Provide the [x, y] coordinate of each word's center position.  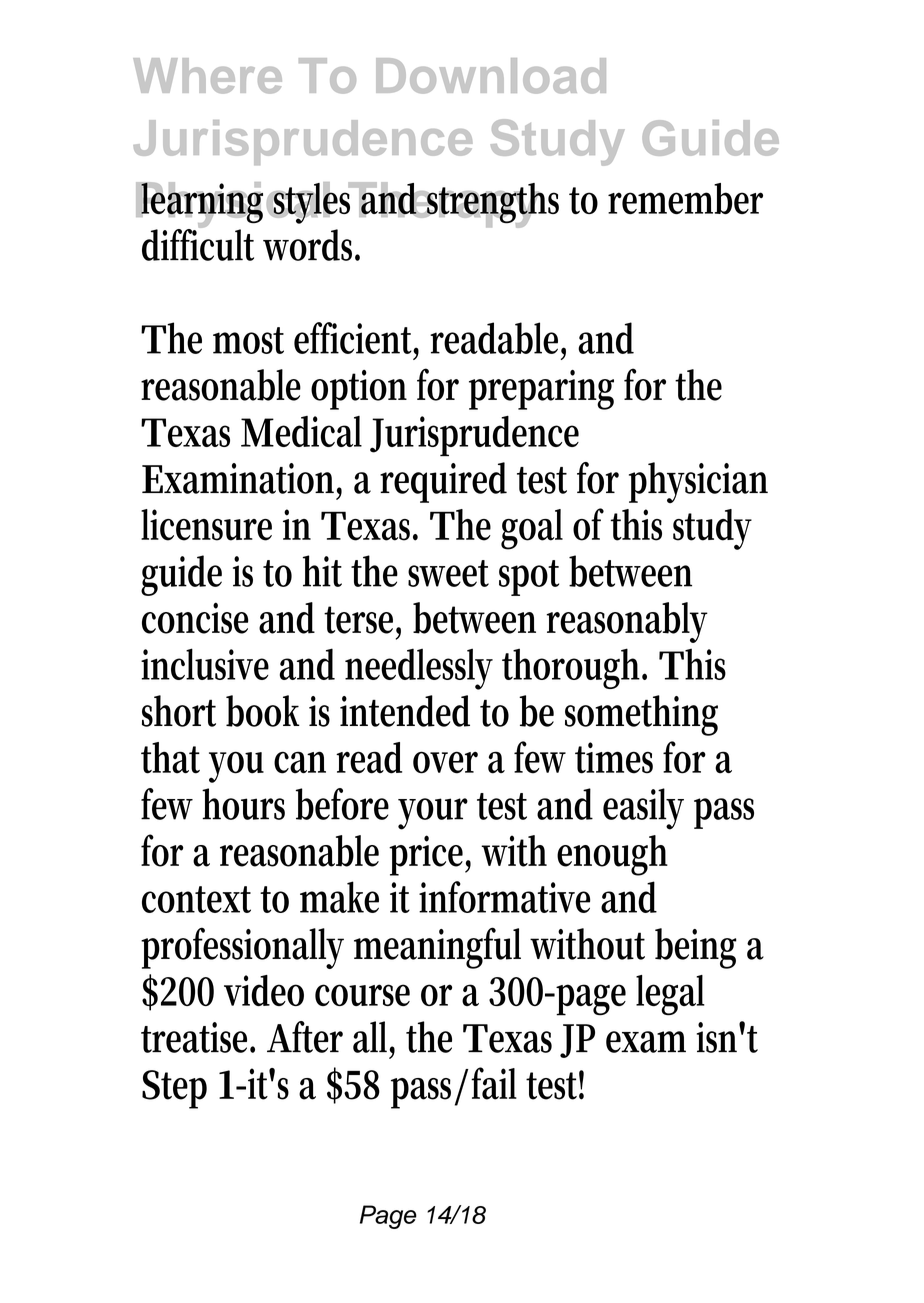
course [362, 995]
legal [670, 995]
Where [207, 76]
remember [685, 198]
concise [195, 618]
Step [174, 1089]
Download [491, 76]
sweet [448, 573]
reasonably [627, 622]
